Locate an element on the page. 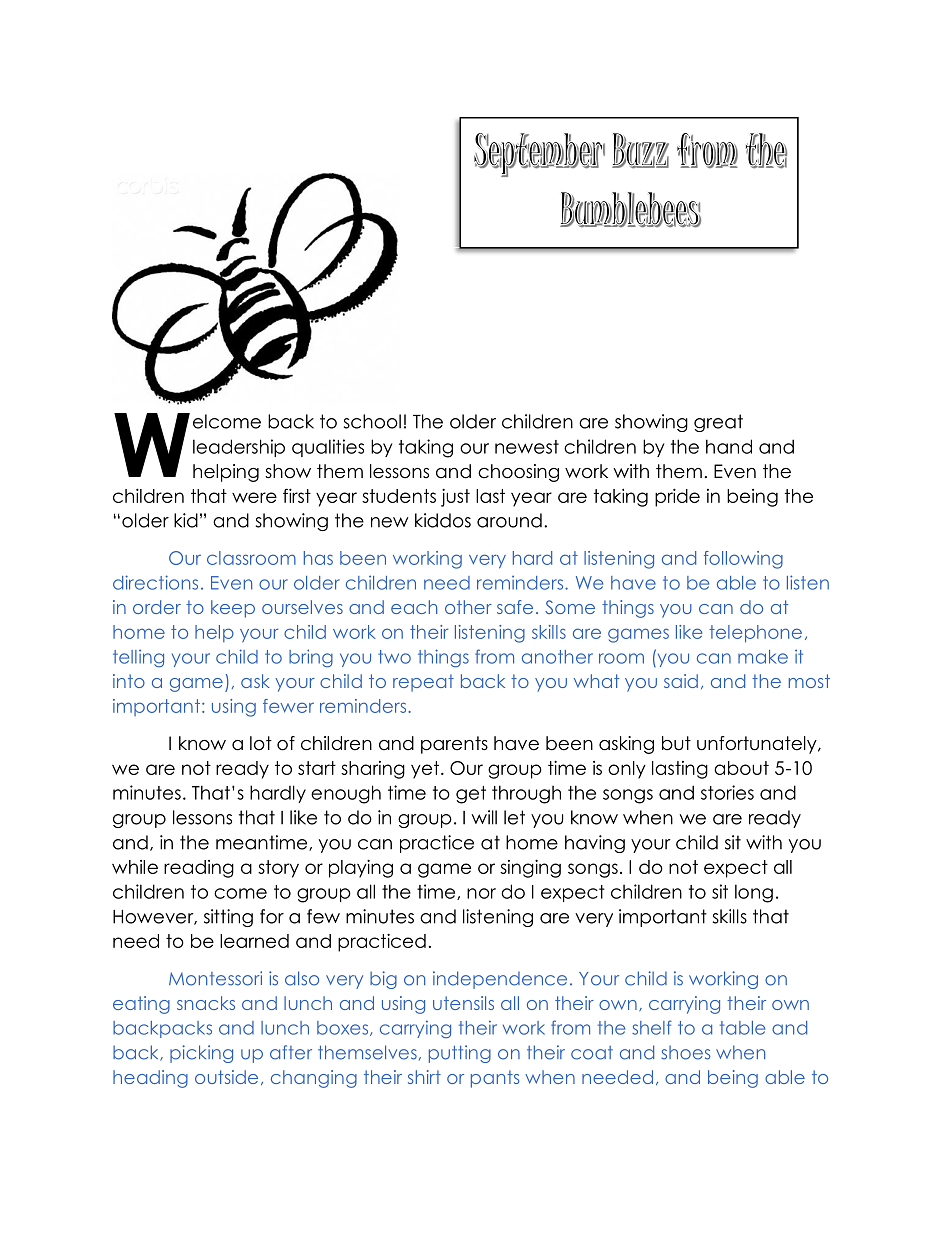 The image size is (952, 1233). putting is located at coordinates (460, 1054).
